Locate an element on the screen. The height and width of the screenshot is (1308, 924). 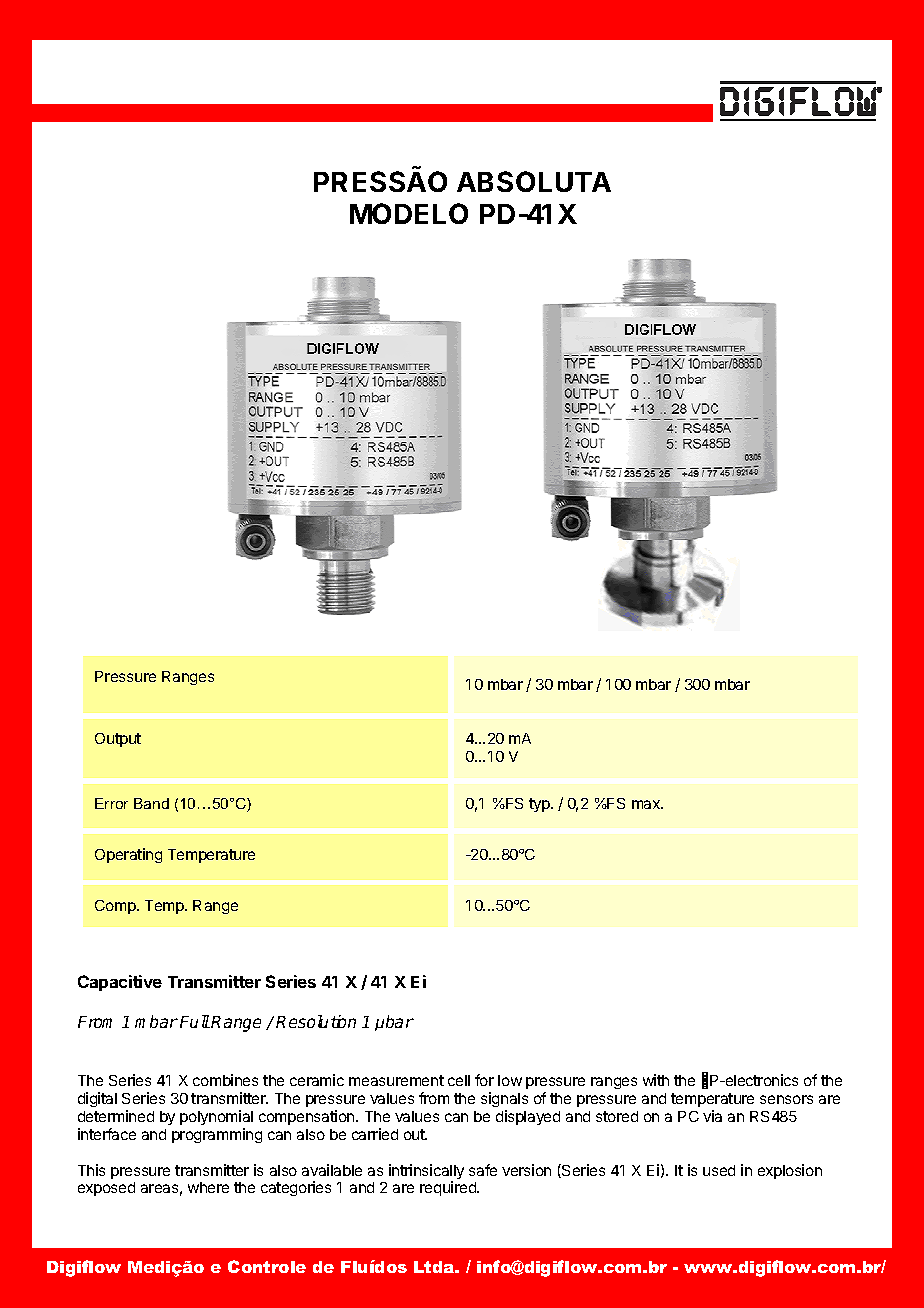
typ is located at coordinates (540, 805).
